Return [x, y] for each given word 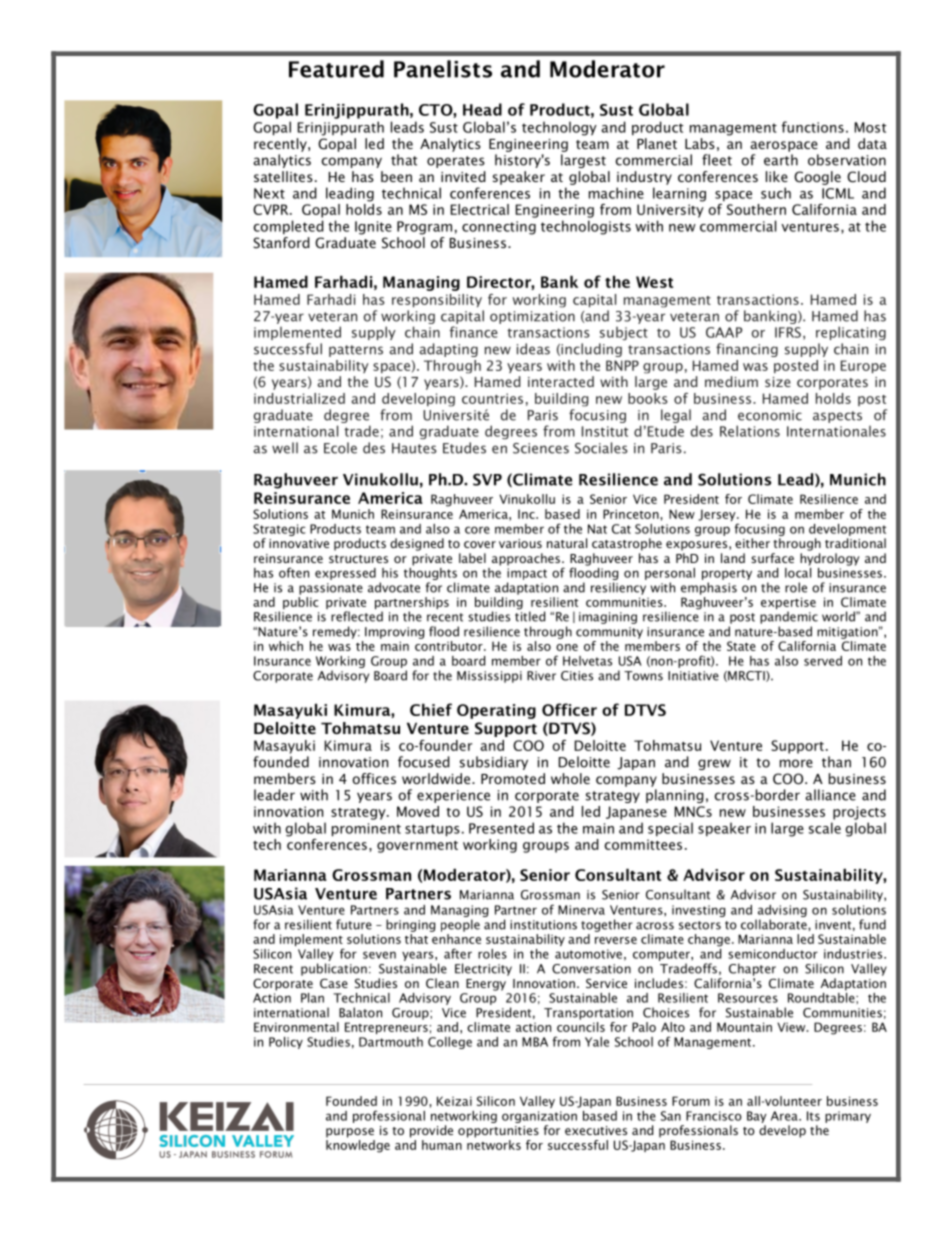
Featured [336, 69]
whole [570, 778]
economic [770, 415]
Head [482, 109]
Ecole [340, 448]
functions [813, 127]
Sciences [541, 448]
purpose [350, 1133]
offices [374, 778]
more [796, 763]
